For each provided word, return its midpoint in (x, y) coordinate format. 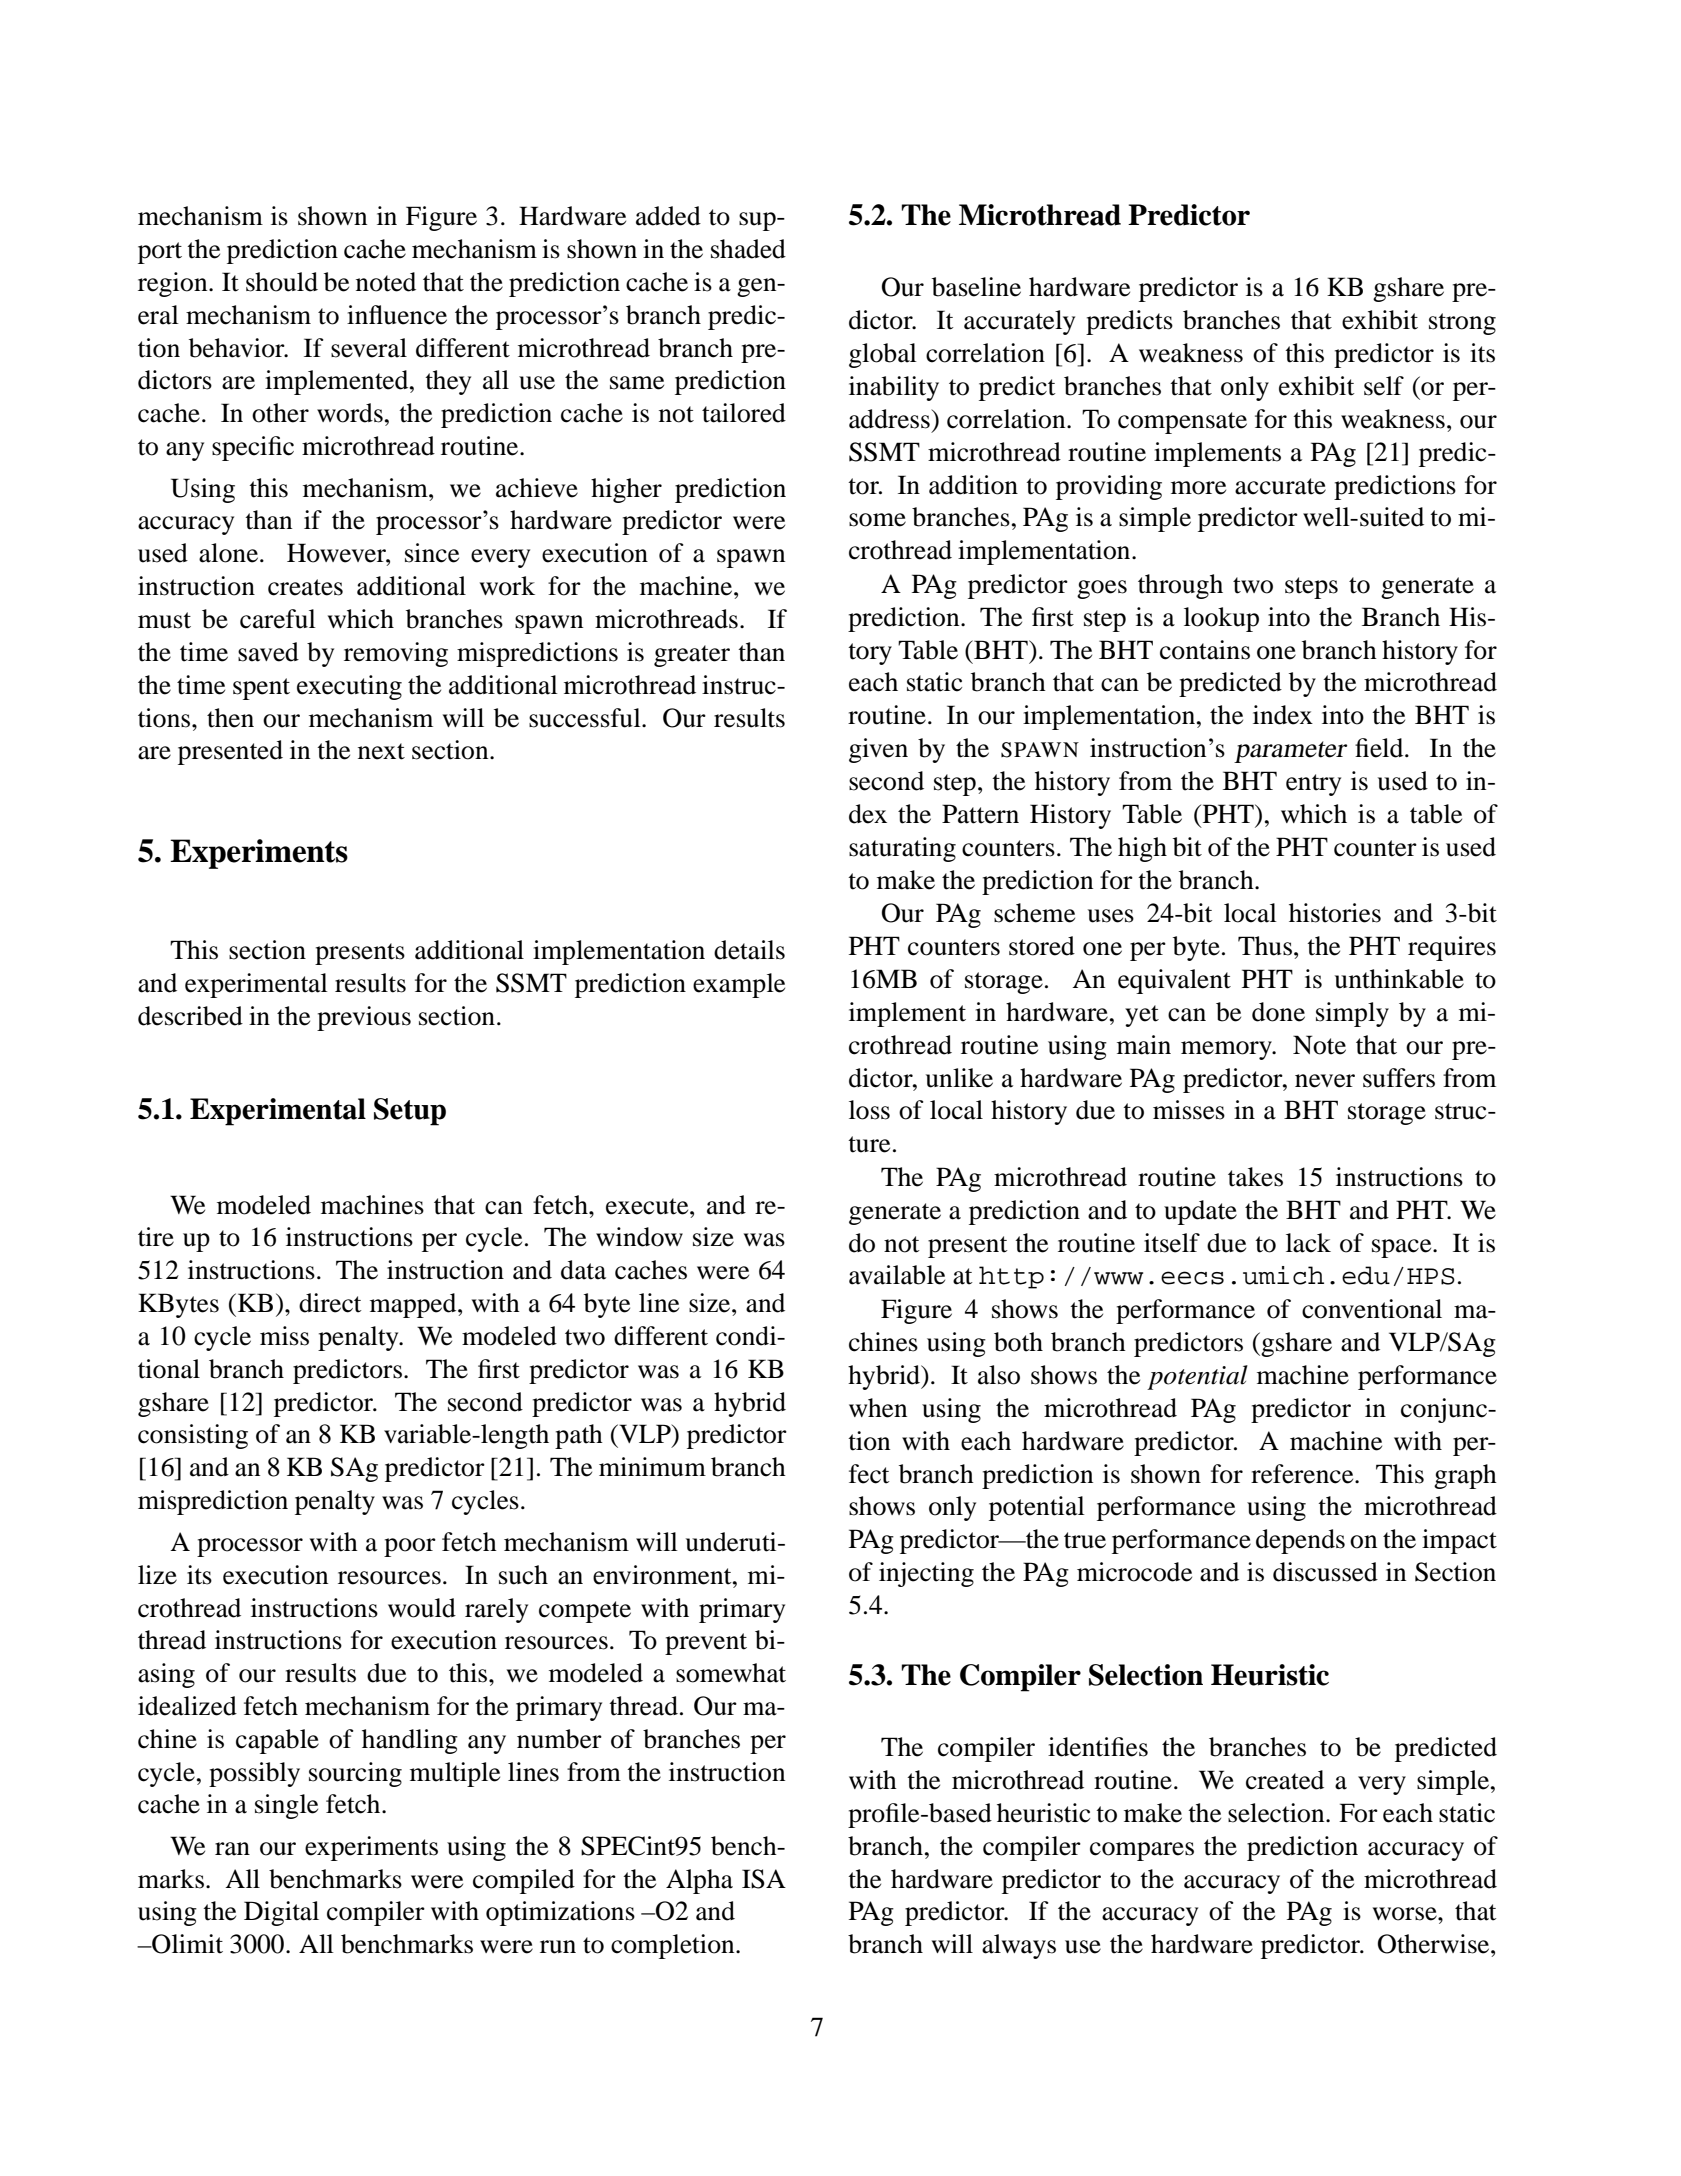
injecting (926, 1574)
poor (410, 1547)
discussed (1325, 1572)
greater (692, 656)
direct (330, 1303)
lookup (1221, 619)
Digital (281, 1913)
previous (364, 1018)
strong (1462, 324)
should (282, 282)
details (749, 950)
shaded (748, 249)
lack (1308, 1243)
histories (1335, 913)
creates (305, 587)
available (897, 1275)
